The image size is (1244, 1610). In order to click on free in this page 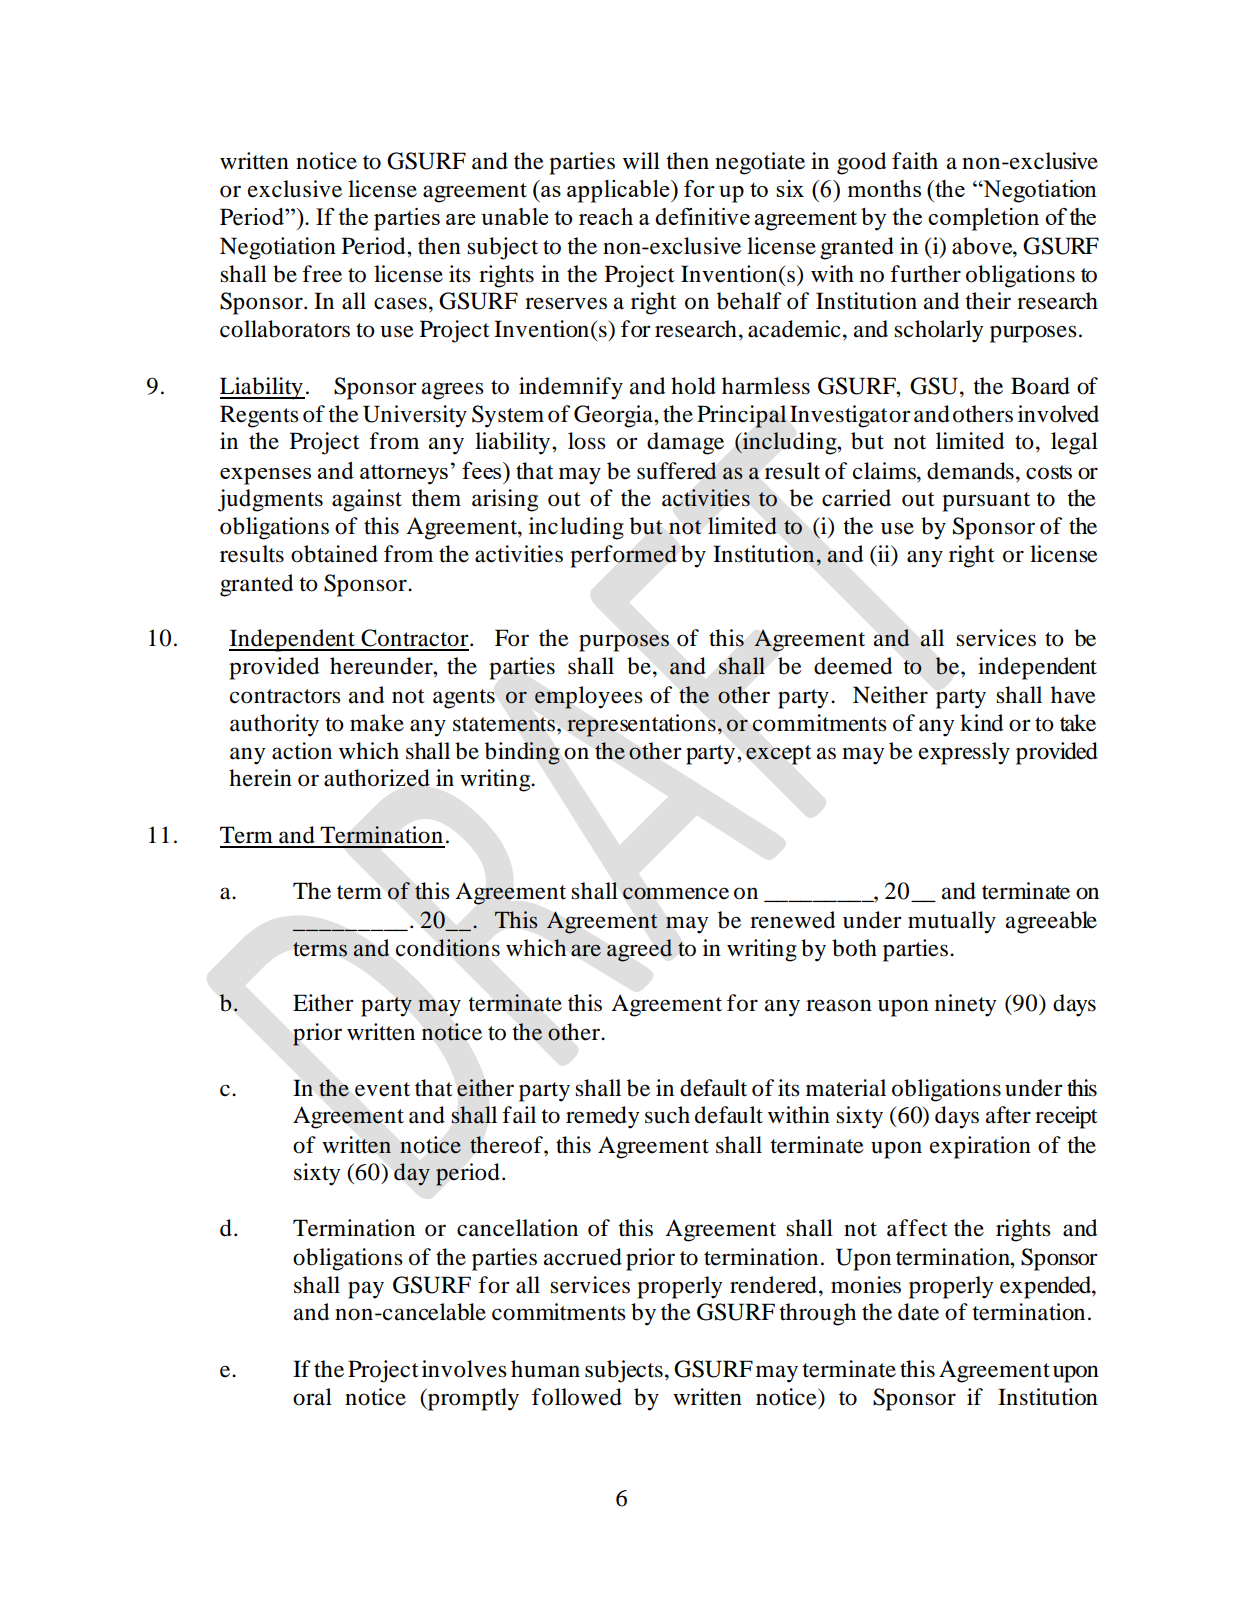, I will do `click(322, 274)`.
